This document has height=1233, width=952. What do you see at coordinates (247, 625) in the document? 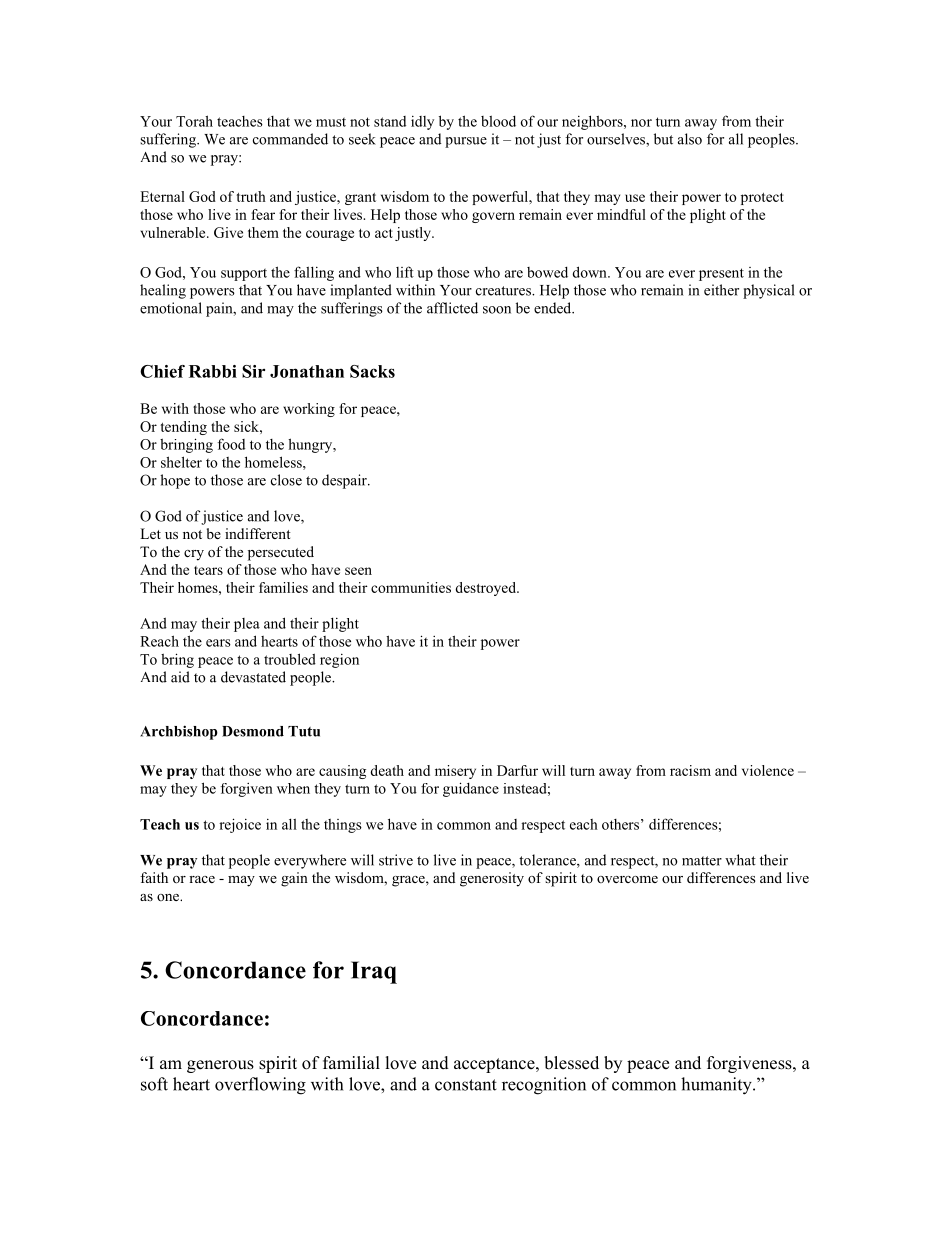
I see `plea` at bounding box center [247, 625].
